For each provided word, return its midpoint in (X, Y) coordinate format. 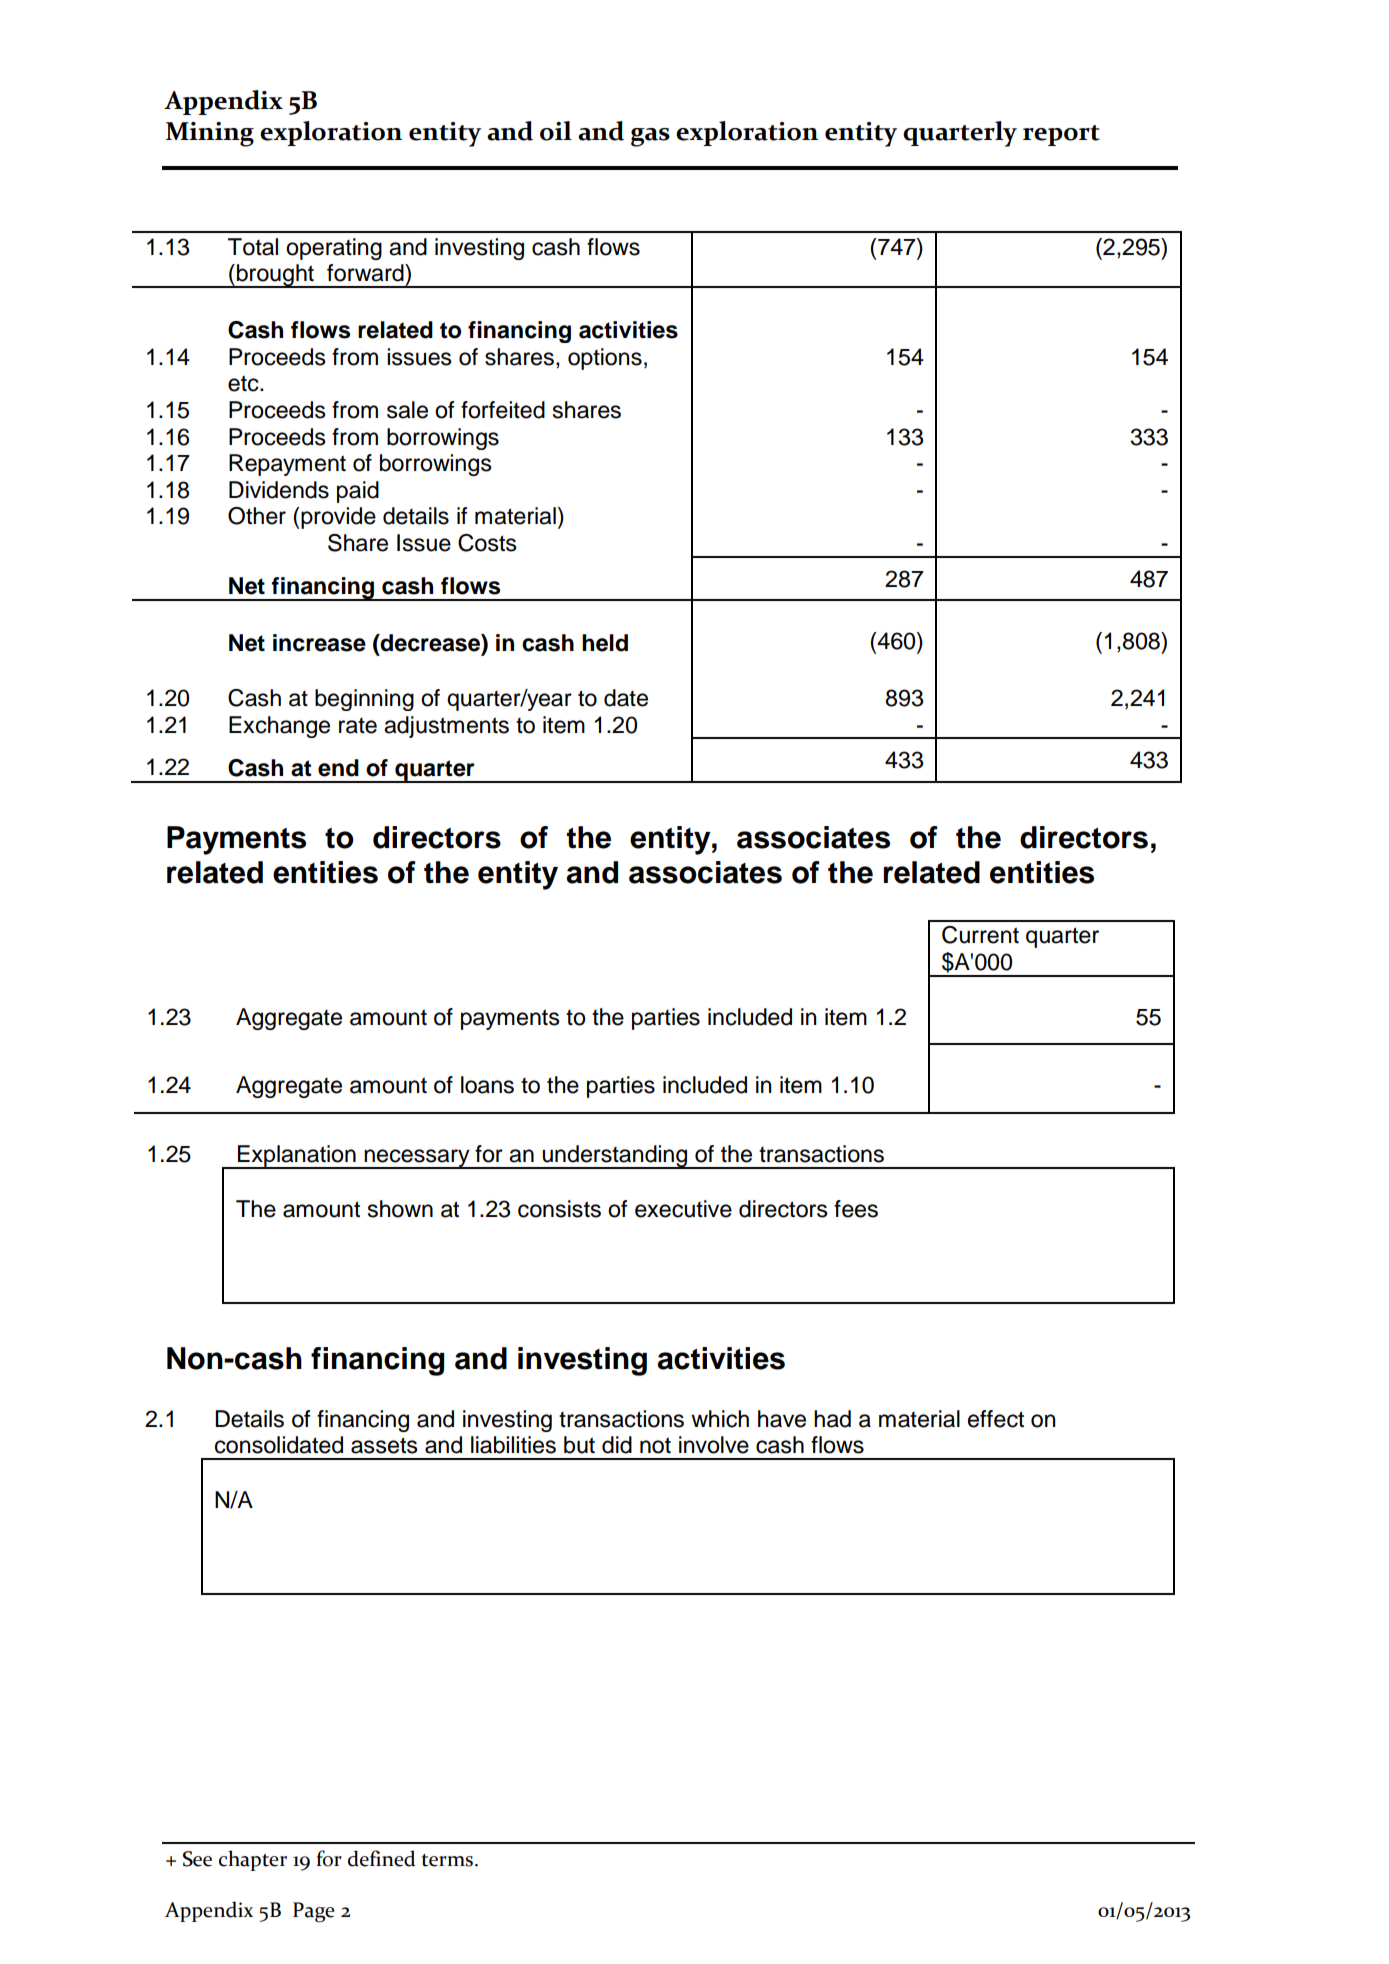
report (1061, 135)
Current (980, 935)
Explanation (297, 1157)
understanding (615, 1157)
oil (556, 131)
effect (996, 1419)
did (617, 1445)
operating (334, 249)
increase (319, 643)
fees (856, 1209)
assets (384, 1445)
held (605, 643)
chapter (253, 1860)
